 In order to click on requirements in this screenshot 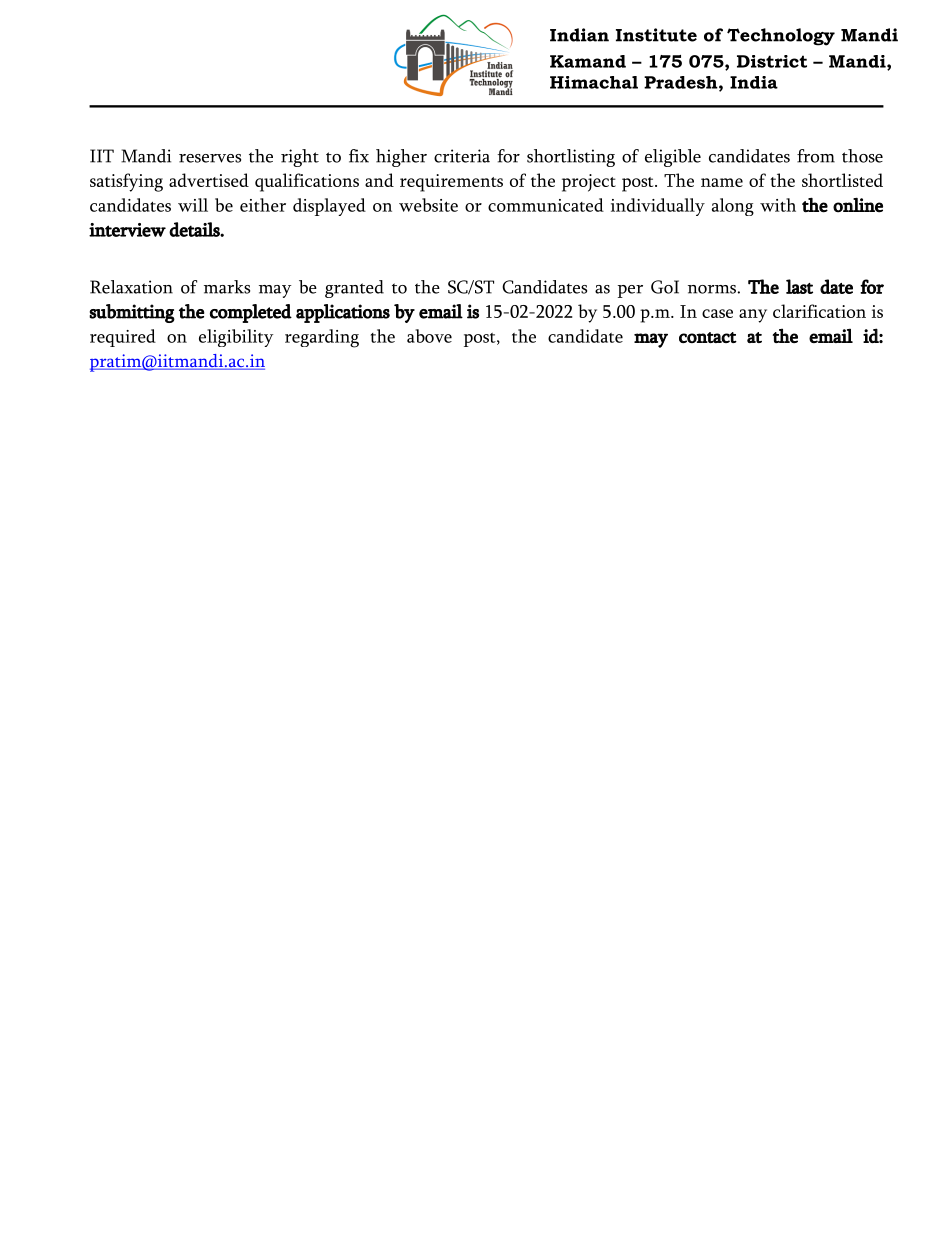, I will do `click(451, 183)`.
